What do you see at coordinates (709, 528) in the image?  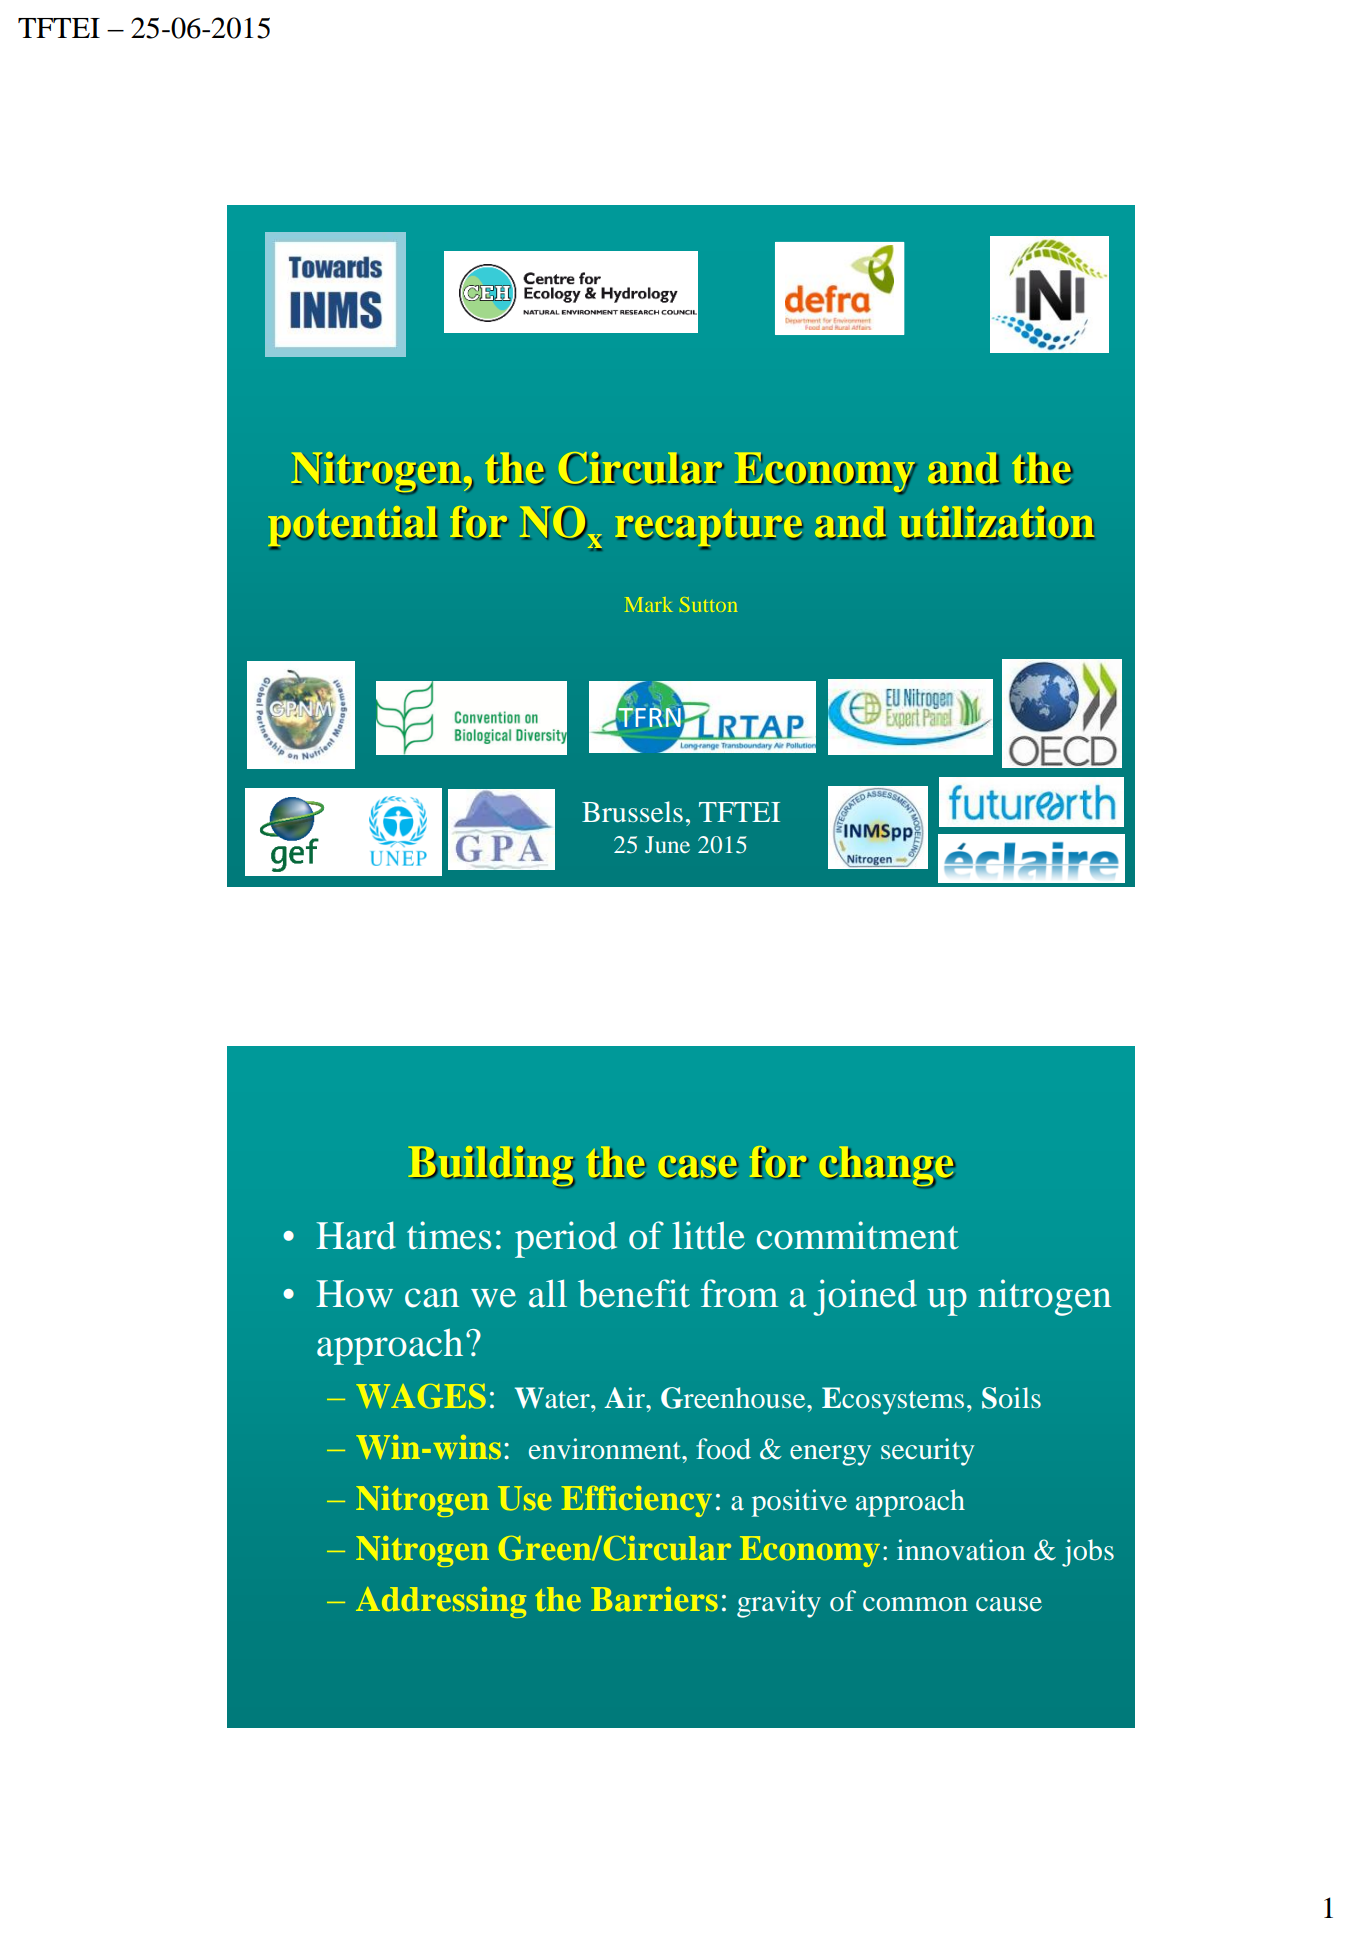 I see `recapture` at bounding box center [709, 528].
